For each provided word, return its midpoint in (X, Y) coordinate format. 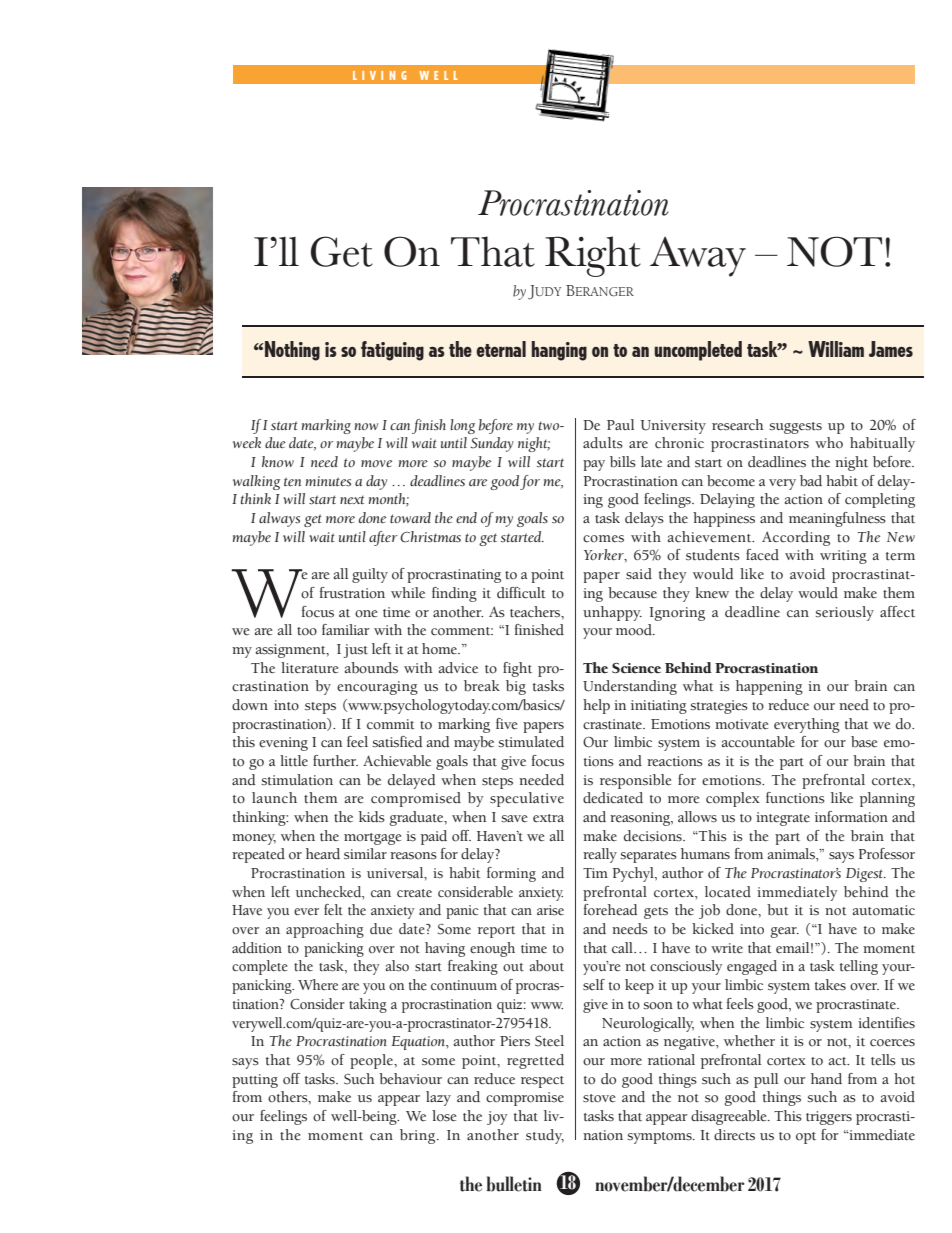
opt (806, 1138)
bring (419, 1136)
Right (593, 256)
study (545, 1136)
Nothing (291, 351)
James (891, 349)
